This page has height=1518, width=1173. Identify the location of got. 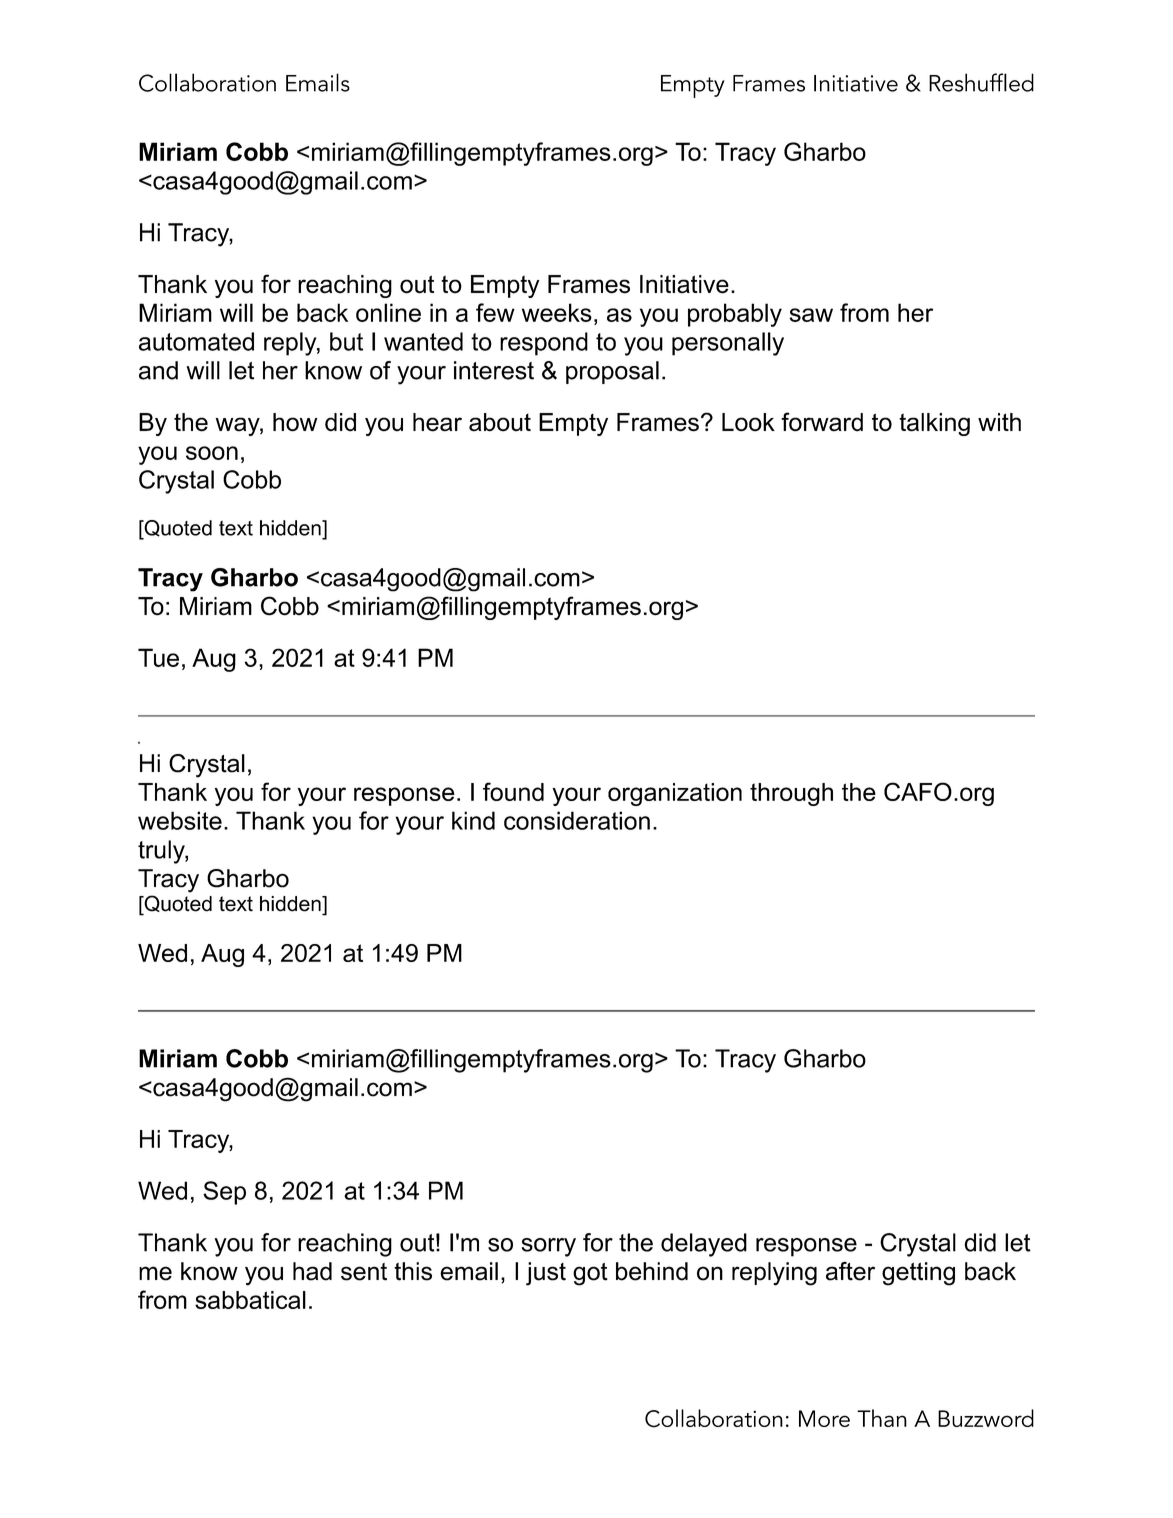
(590, 1274).
